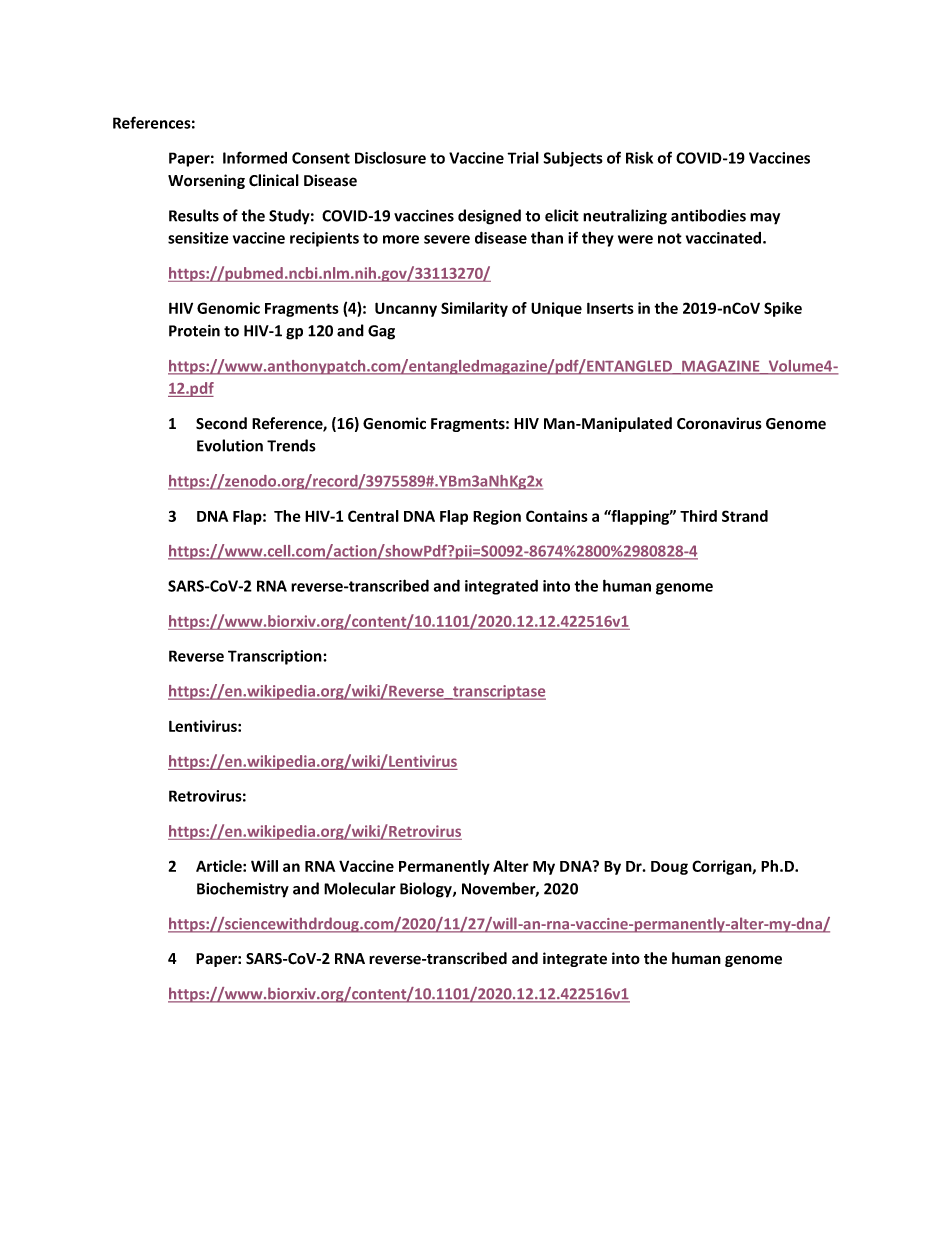 The image size is (952, 1233). I want to click on antibodies, so click(708, 215).
